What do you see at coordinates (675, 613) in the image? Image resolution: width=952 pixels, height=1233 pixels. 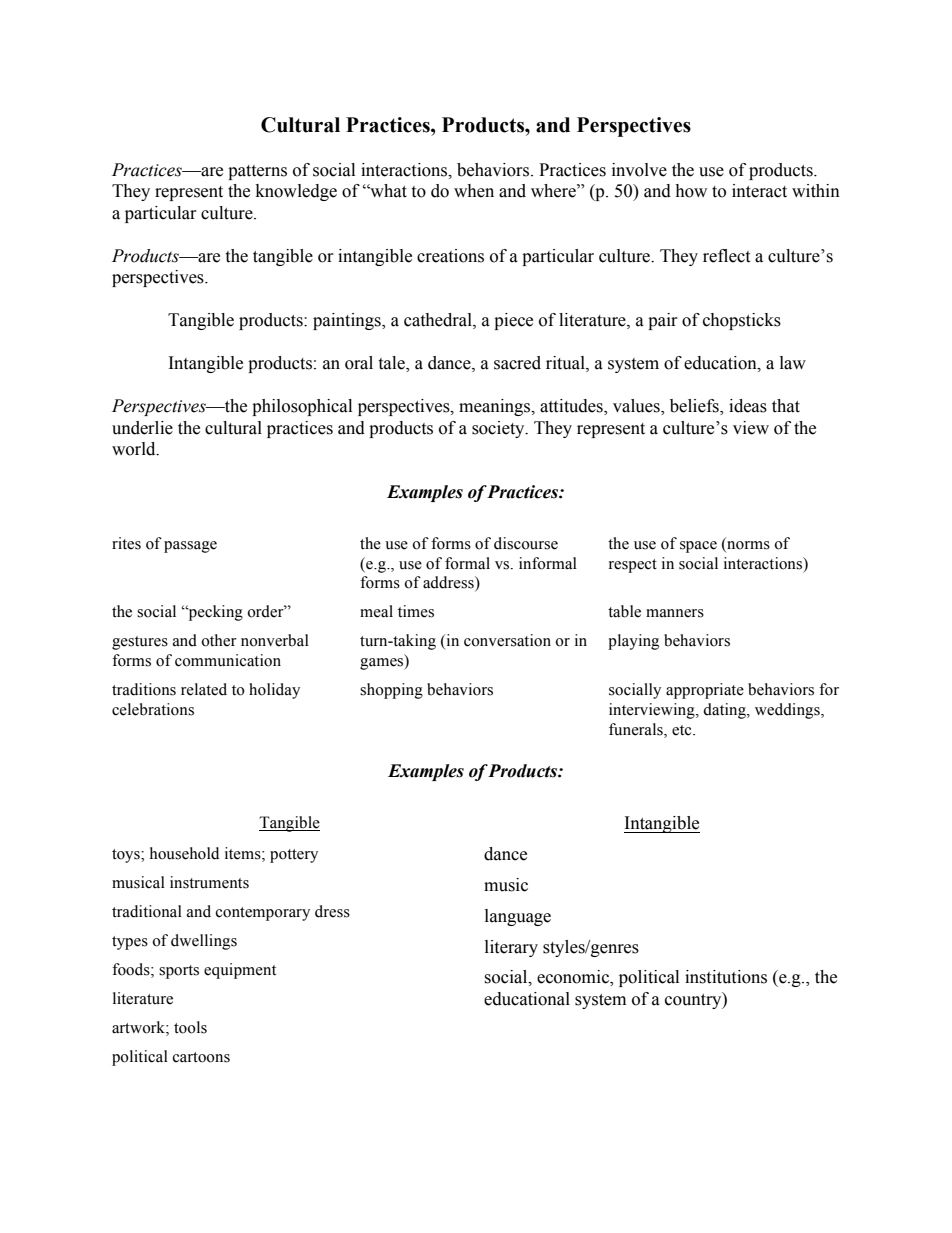 I see `manners` at bounding box center [675, 613].
